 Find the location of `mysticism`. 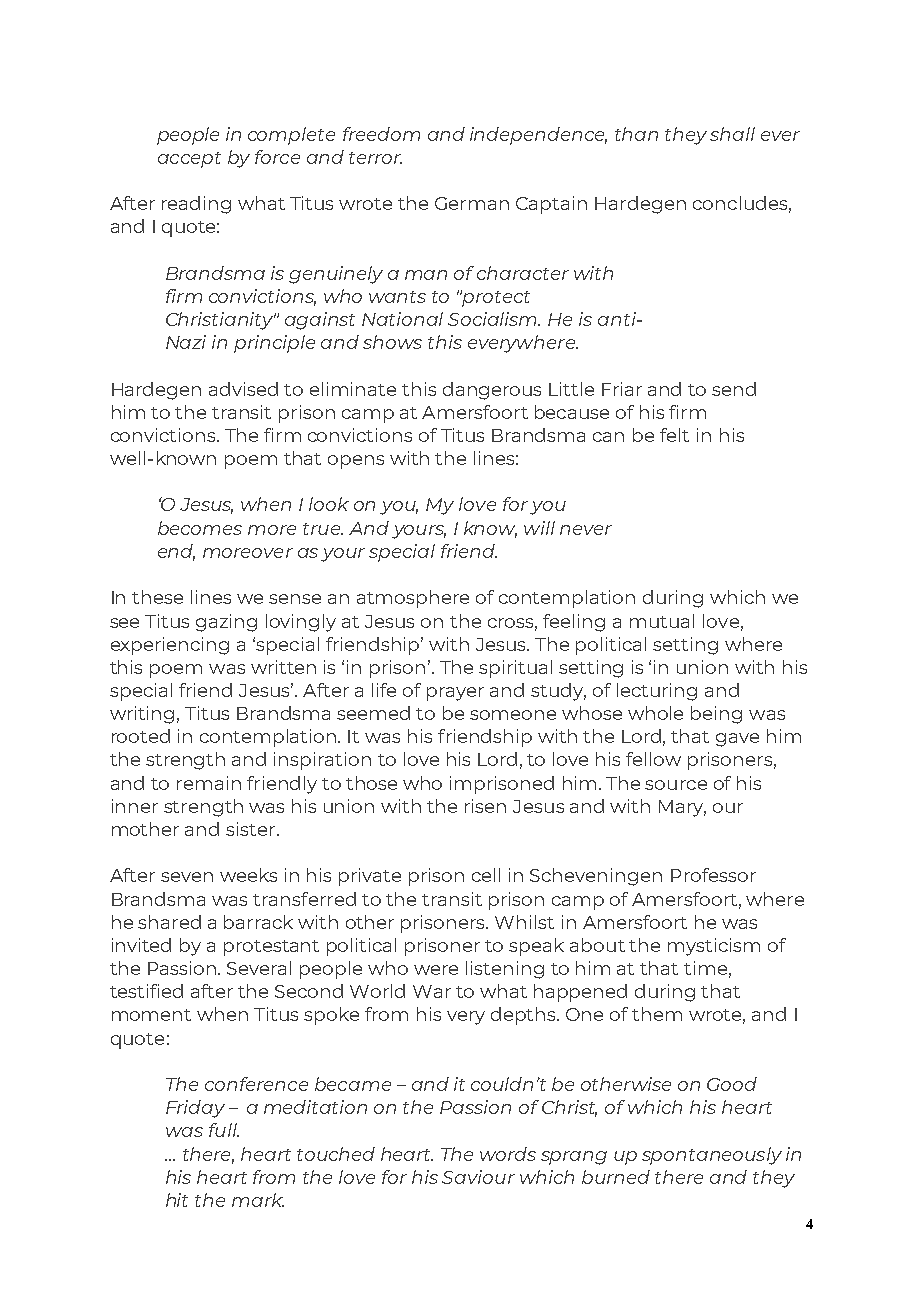

mysticism is located at coordinates (714, 947).
